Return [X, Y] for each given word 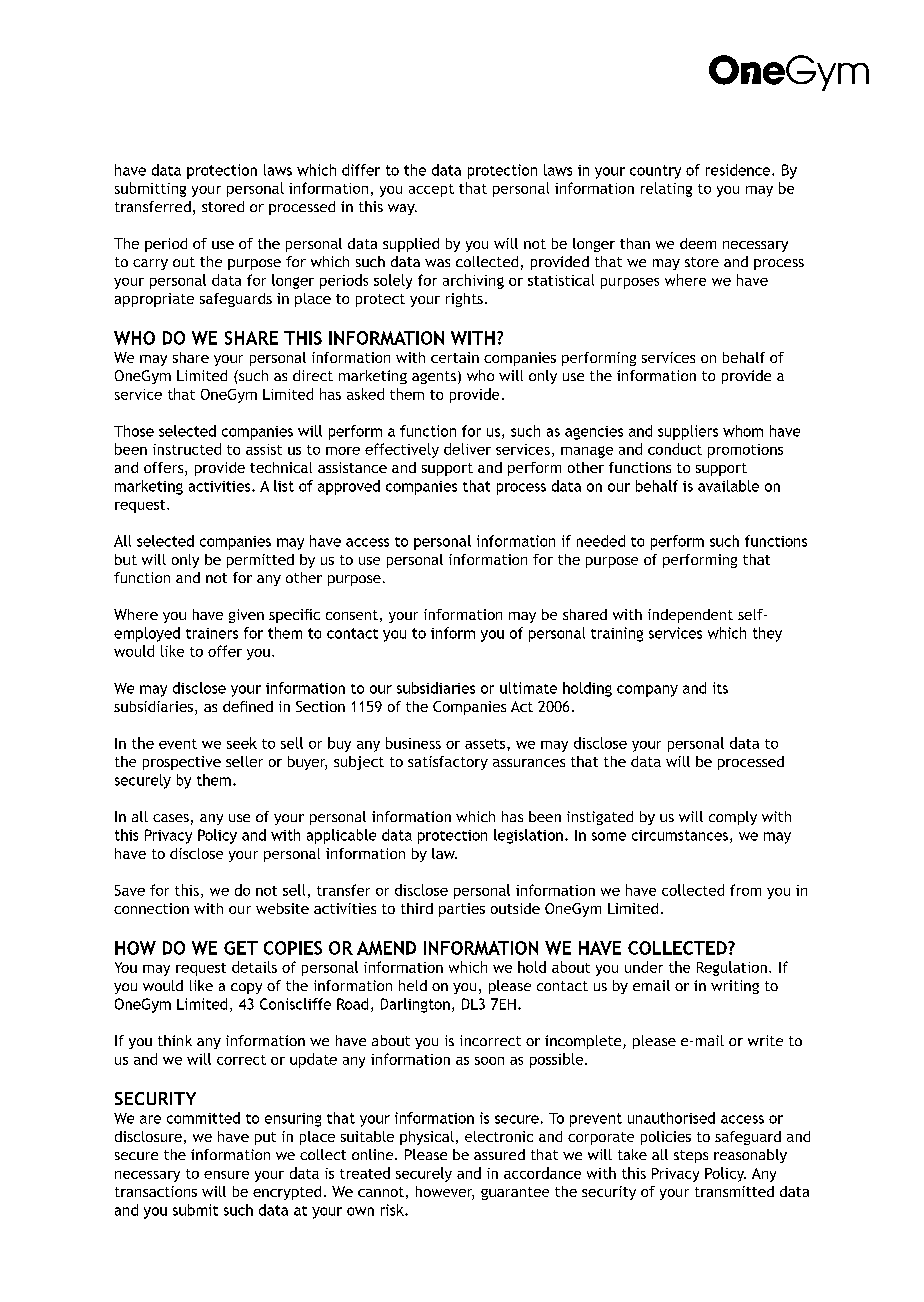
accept [431, 190]
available [728, 486]
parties [462, 910]
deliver [467, 449]
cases [171, 818]
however [445, 1193]
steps [691, 1156]
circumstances [680, 835]
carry [150, 264]
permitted [260, 561]
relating [666, 189]
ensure [226, 1175]
